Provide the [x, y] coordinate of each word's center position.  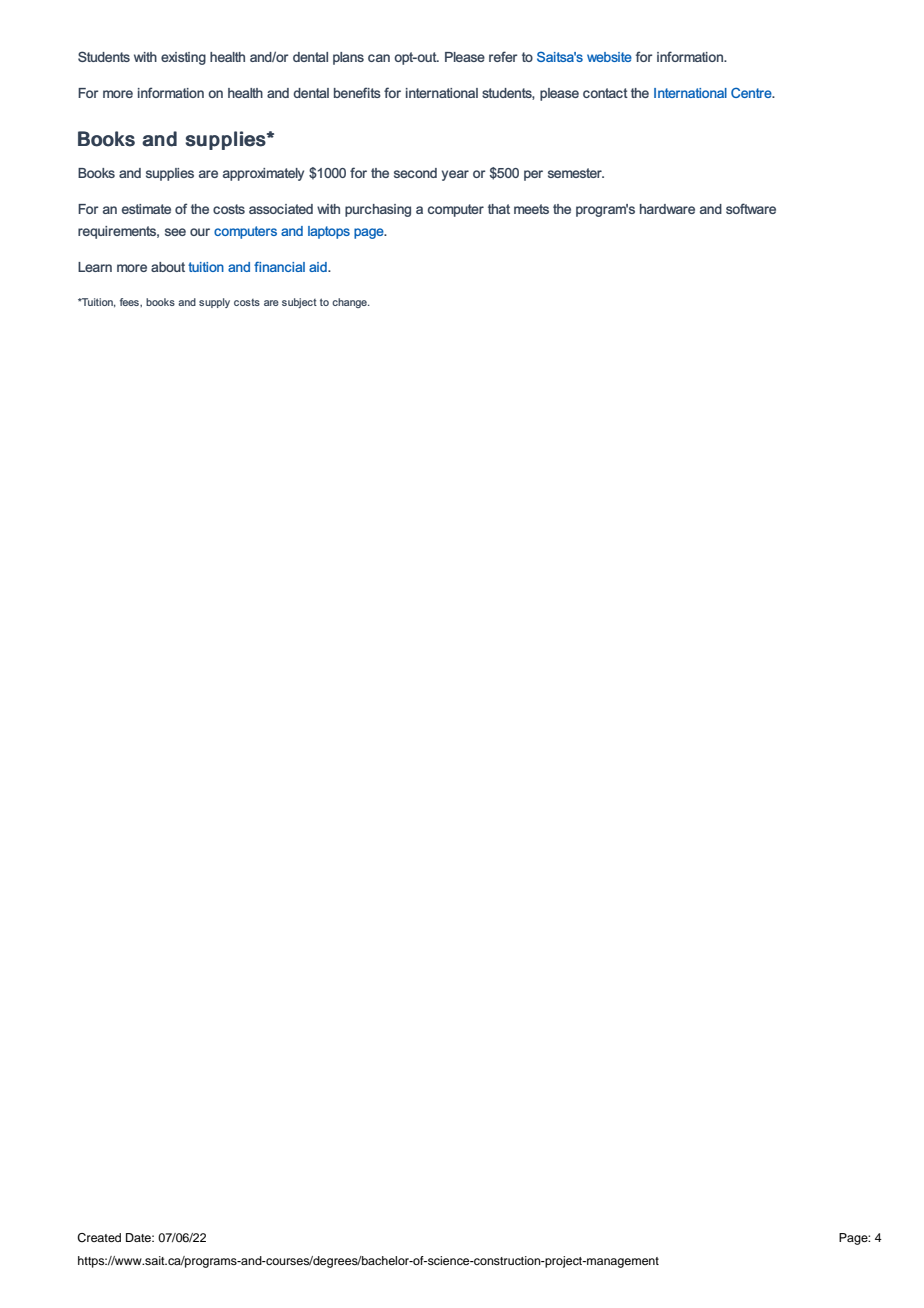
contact [605, 93]
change [350, 303]
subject [299, 303]
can [379, 58]
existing [183, 58]
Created [99, 1238]
